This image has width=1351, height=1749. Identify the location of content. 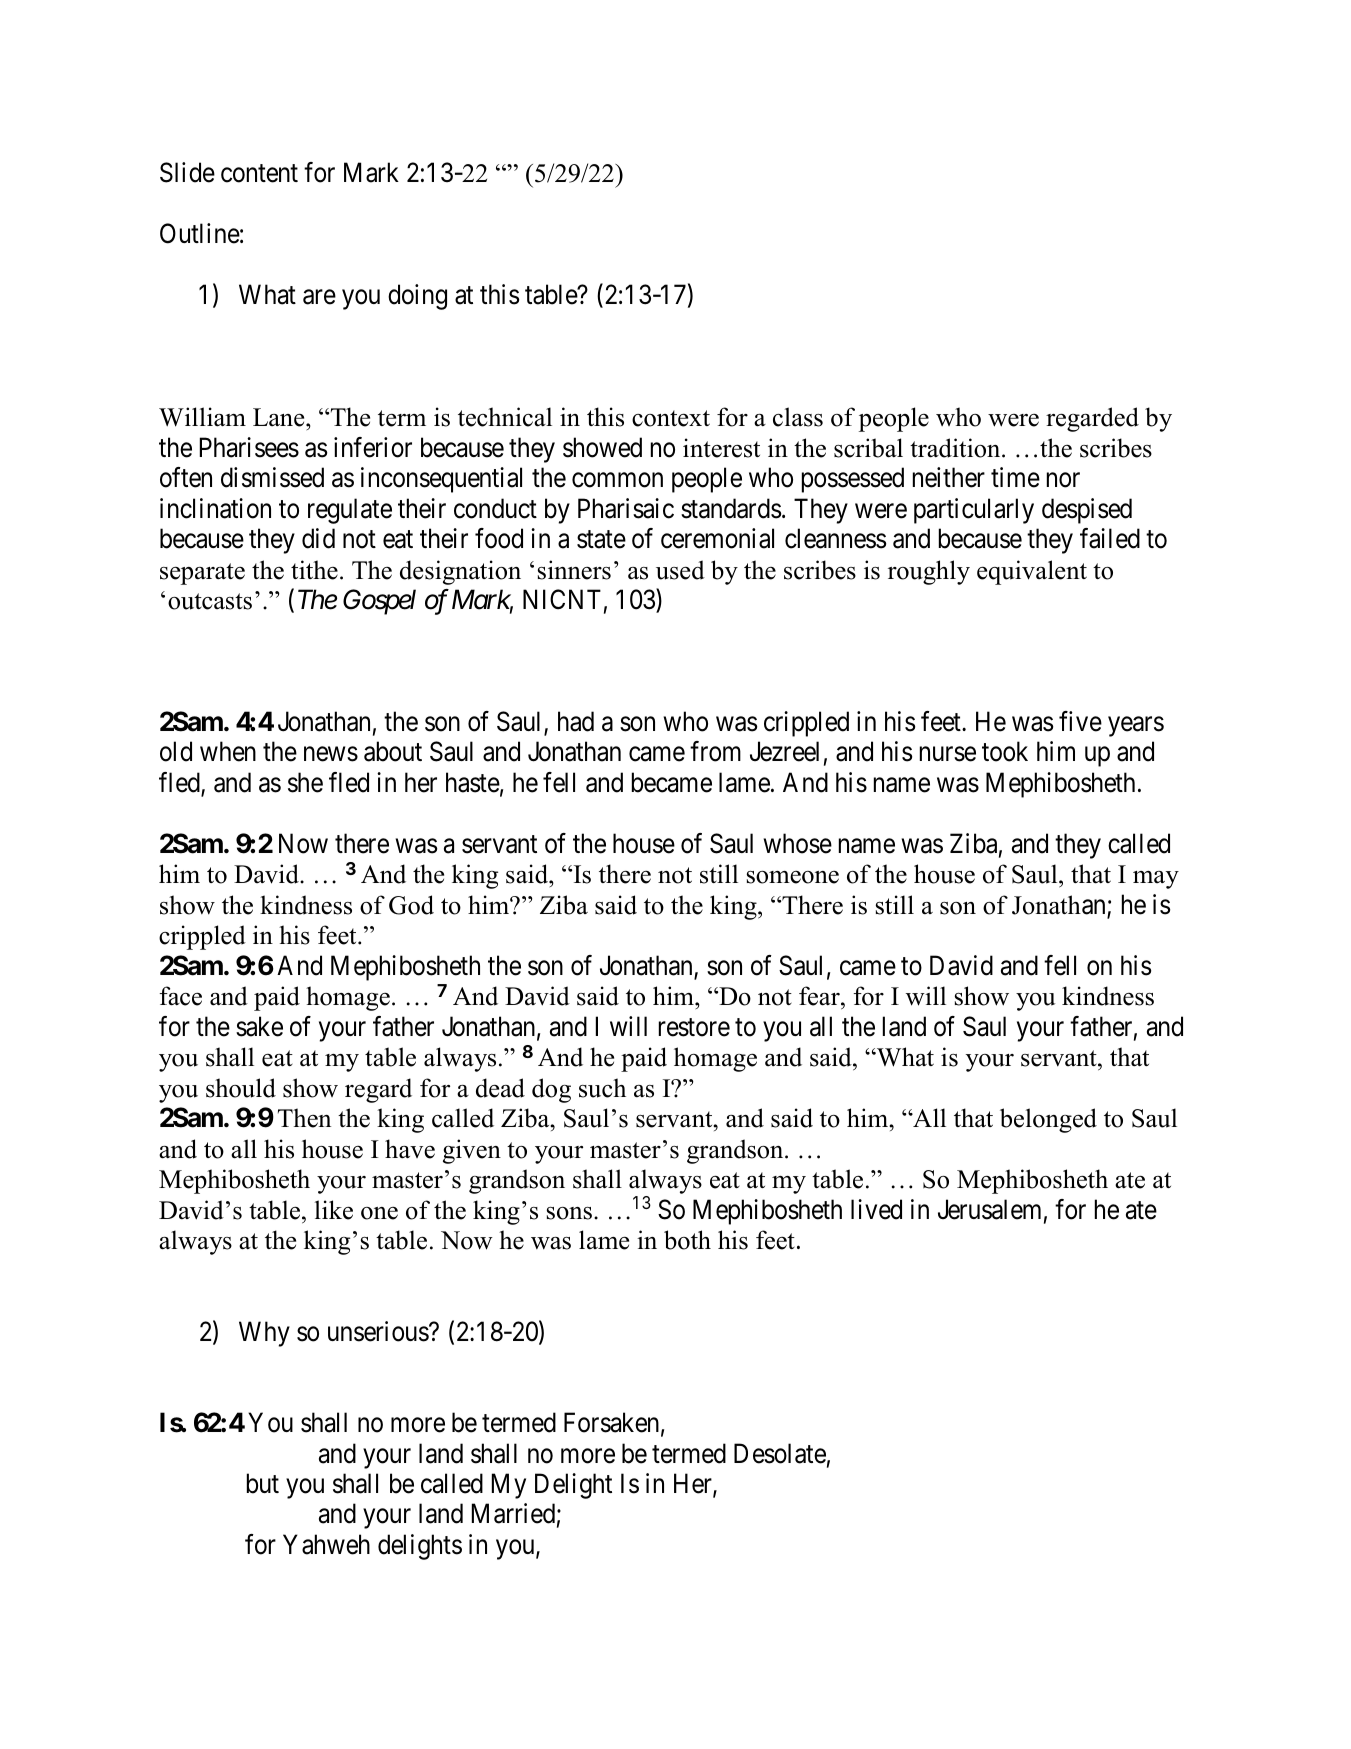
(259, 174).
